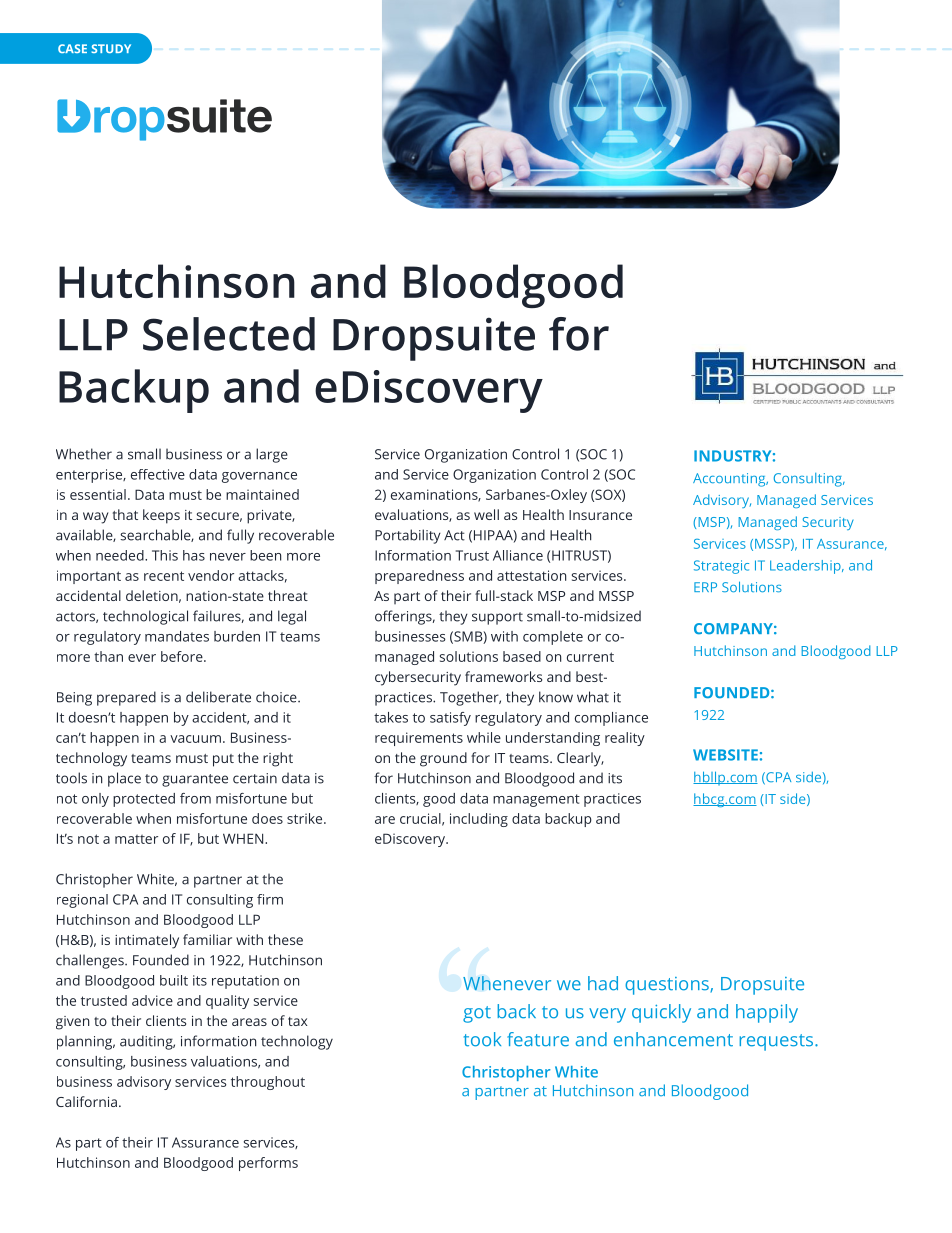 Image resolution: width=952 pixels, height=1233 pixels. I want to click on large, so click(272, 455).
